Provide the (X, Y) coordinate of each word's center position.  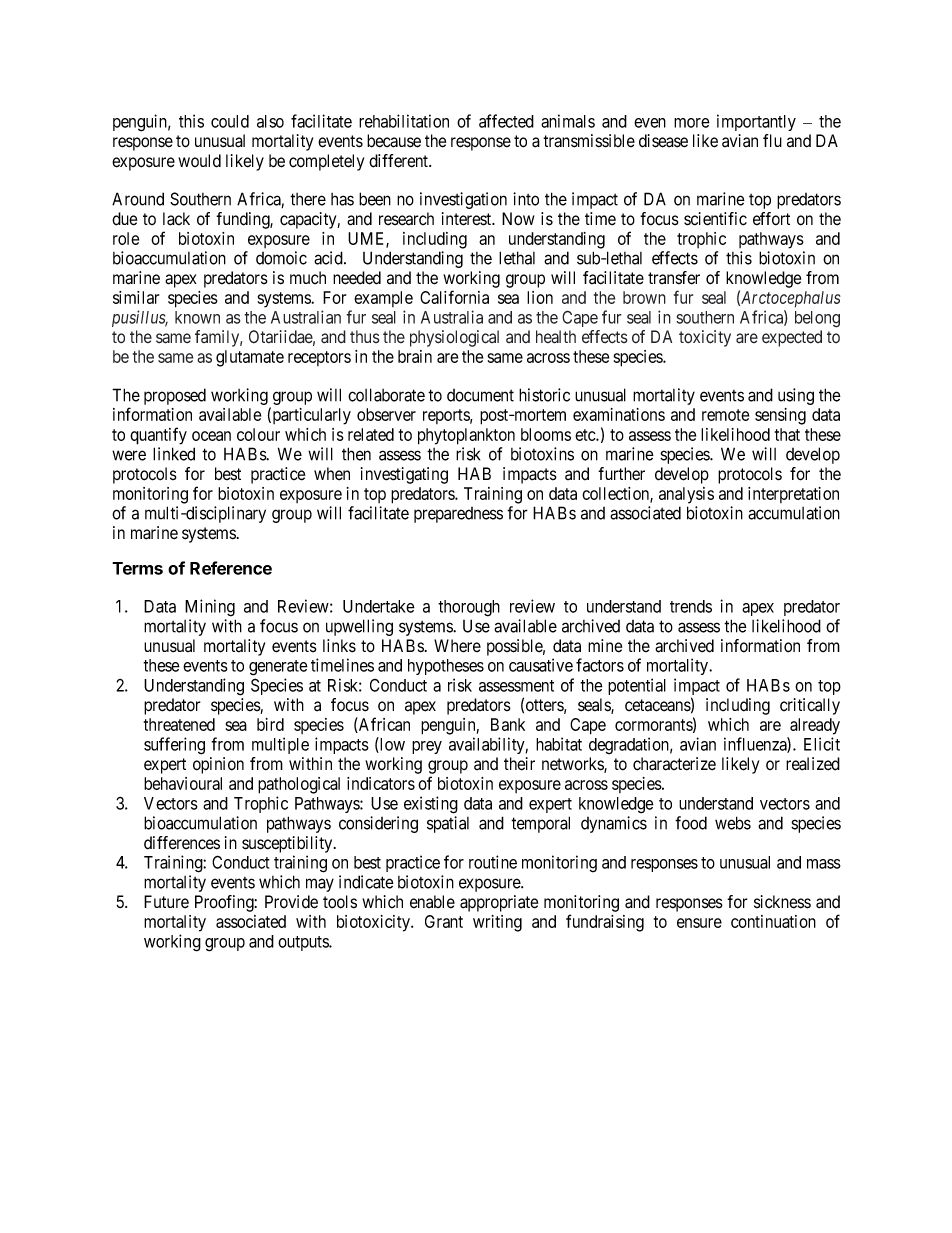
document (480, 395)
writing (497, 923)
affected (506, 121)
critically (810, 706)
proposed (175, 396)
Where (457, 646)
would (199, 161)
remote (725, 415)
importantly (756, 122)
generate (278, 668)
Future (166, 902)
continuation (773, 921)
